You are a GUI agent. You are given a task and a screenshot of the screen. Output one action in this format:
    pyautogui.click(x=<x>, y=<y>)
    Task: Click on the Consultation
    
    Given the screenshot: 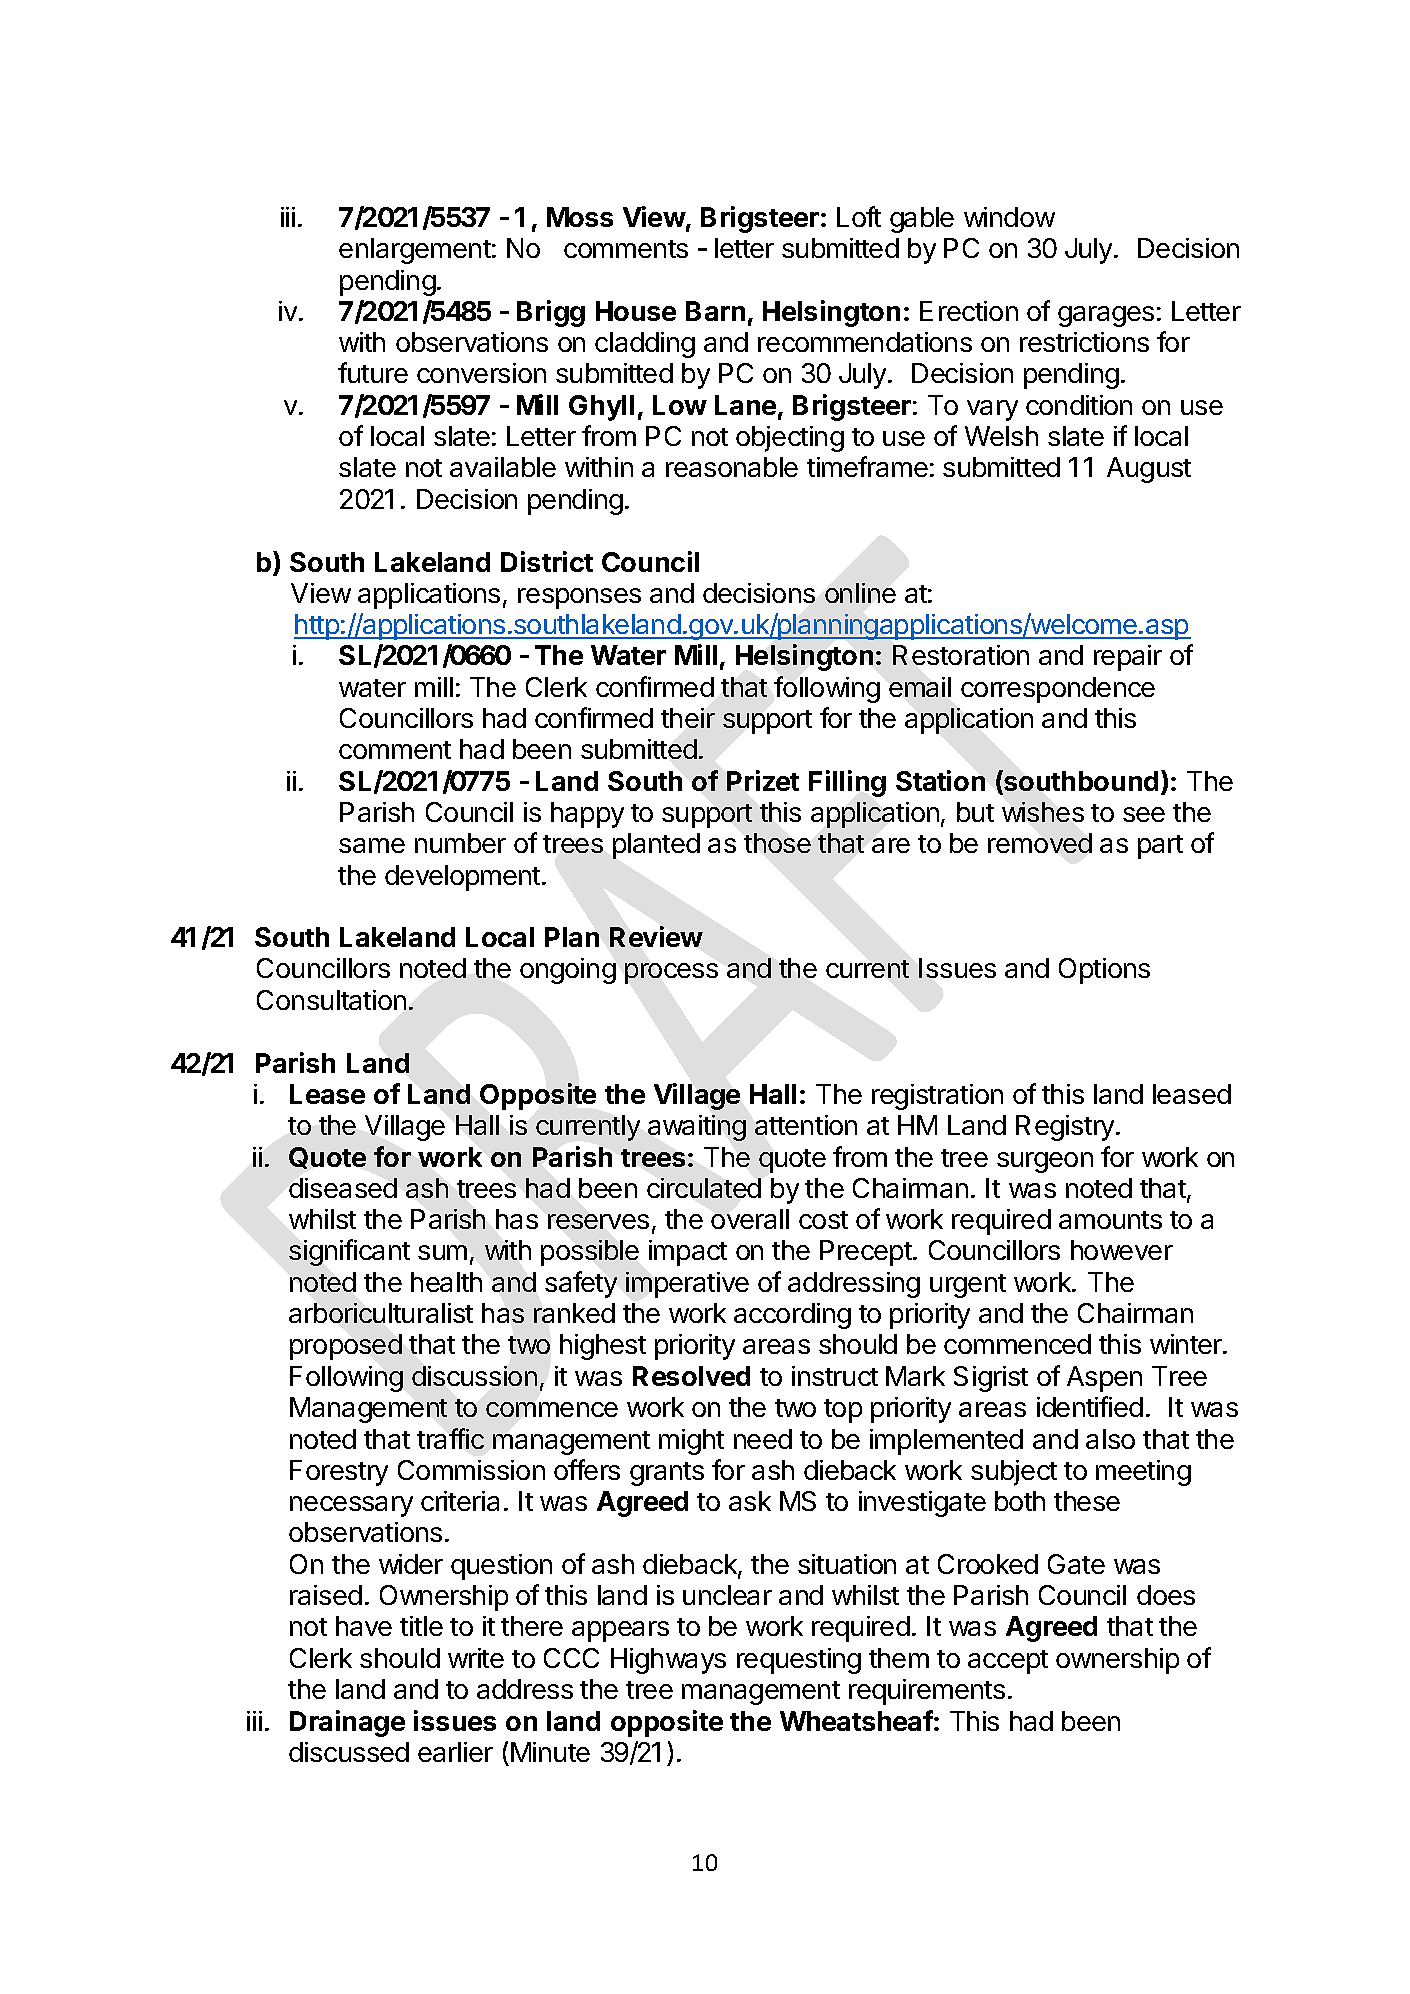 What is the action you would take?
    pyautogui.click(x=331, y=1000)
